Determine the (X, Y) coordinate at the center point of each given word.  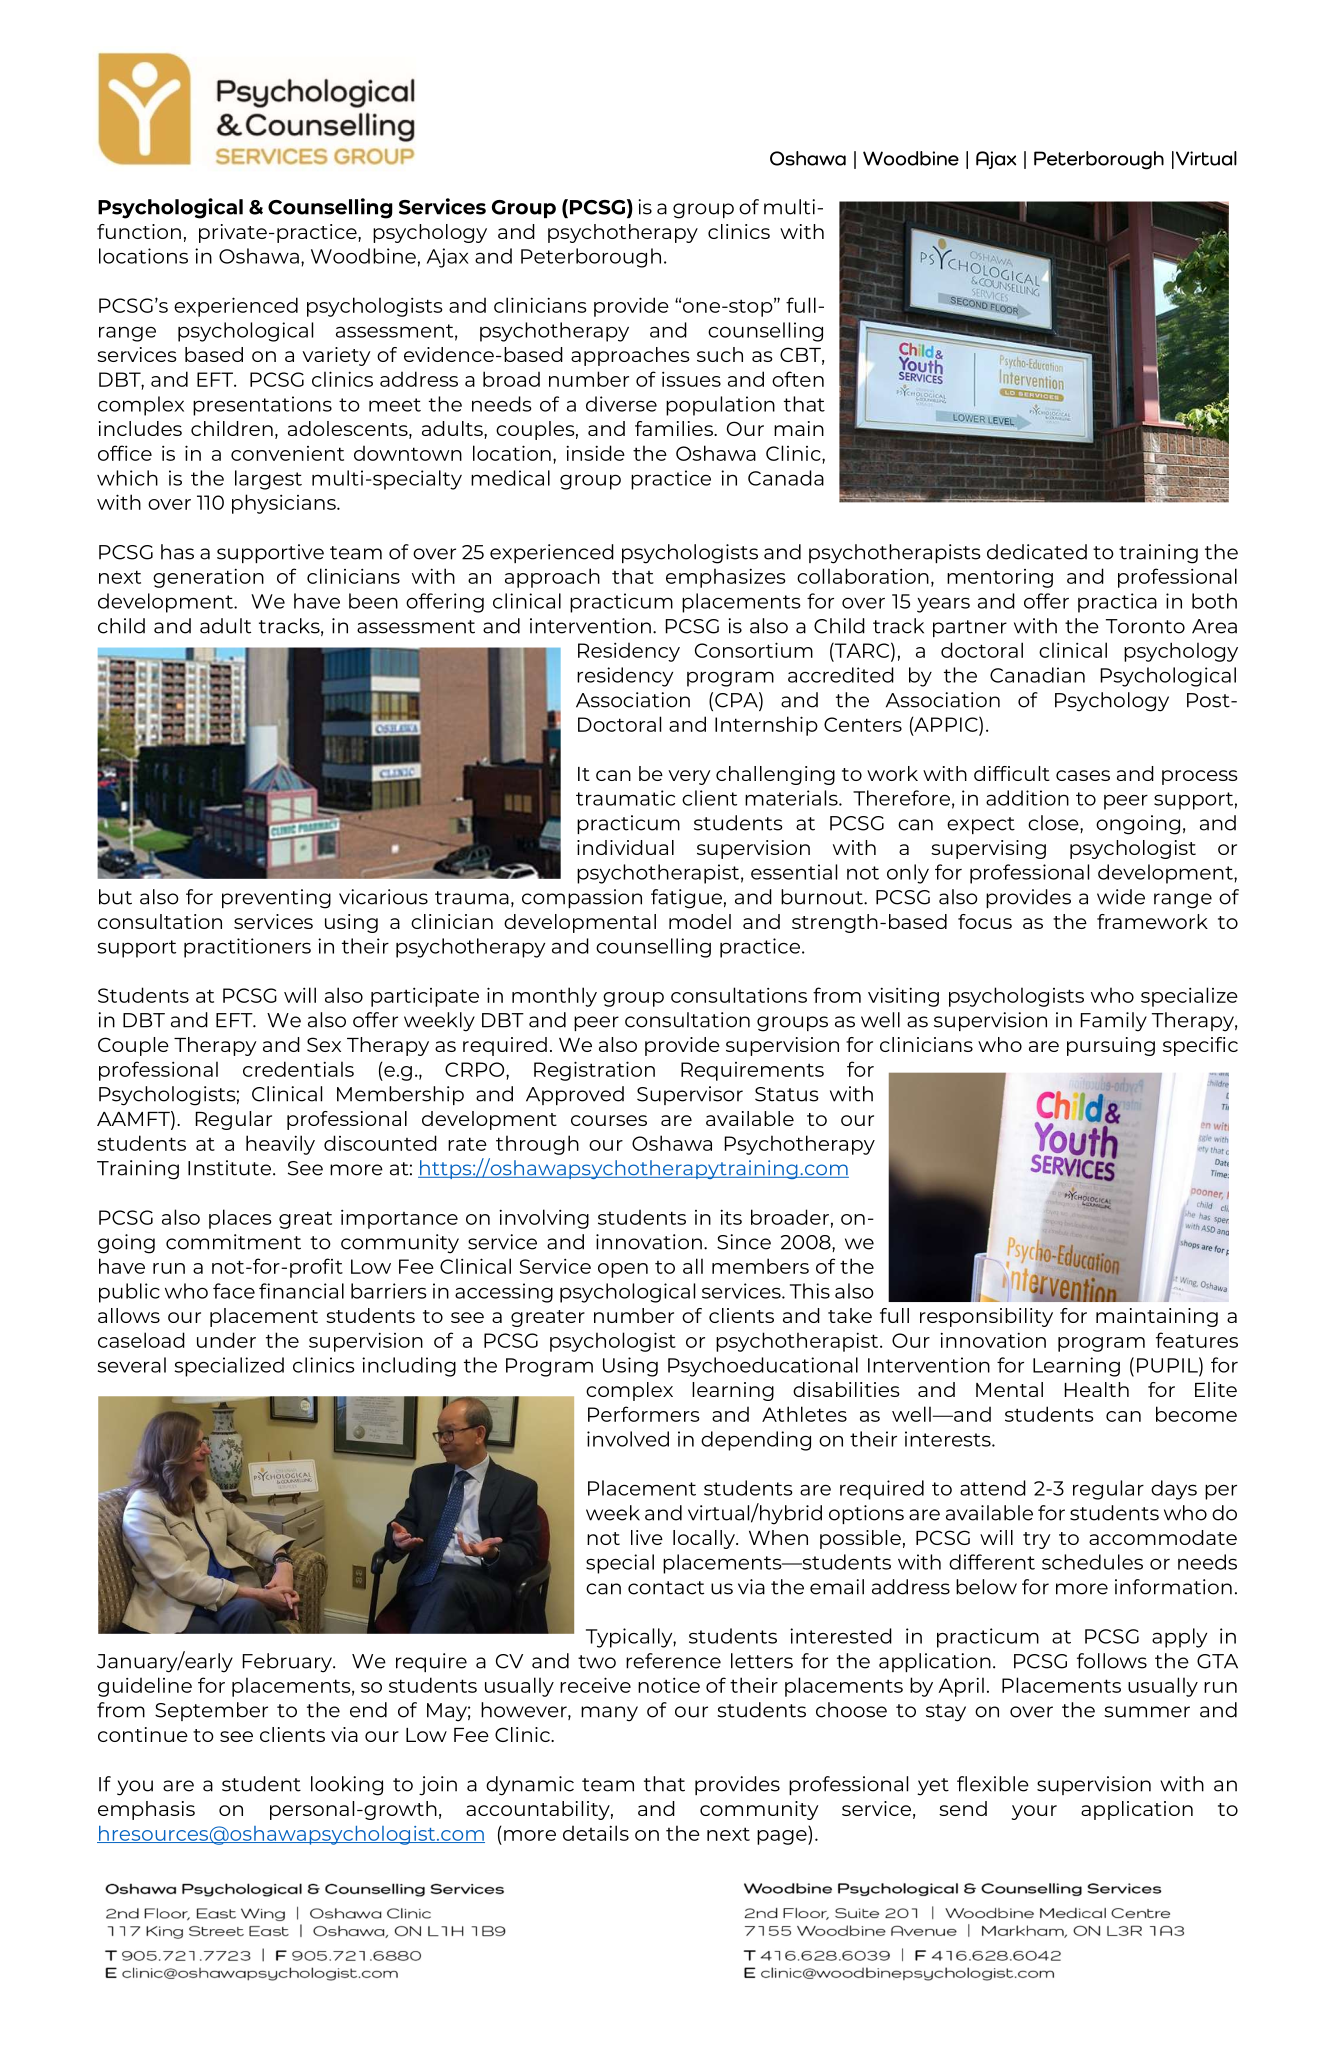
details (596, 1833)
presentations (262, 406)
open (623, 1270)
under (226, 1340)
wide (1121, 897)
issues (691, 379)
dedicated (1037, 552)
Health (1097, 1389)
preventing (276, 899)
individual (625, 847)
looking (347, 1786)
